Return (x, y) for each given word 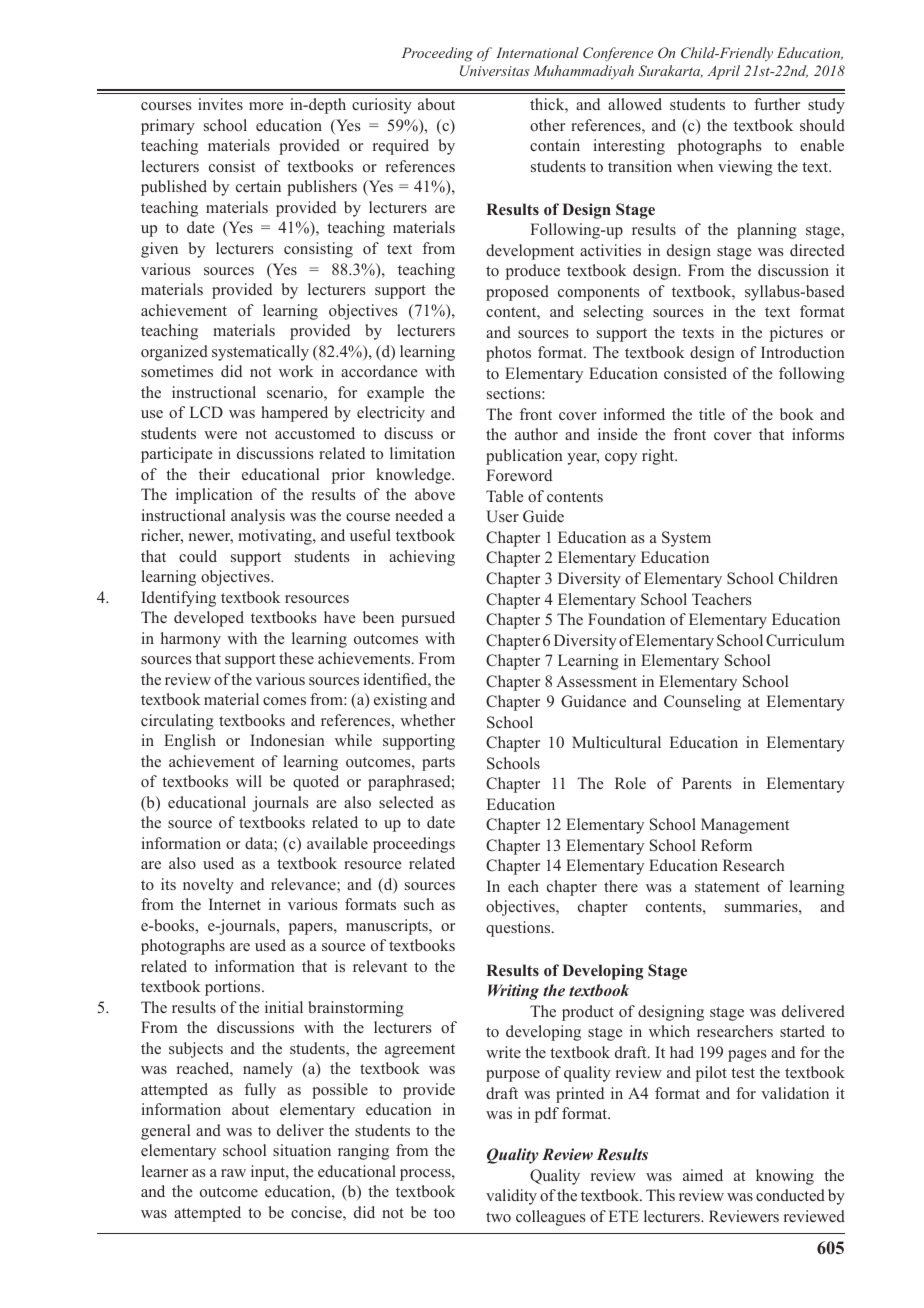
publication (524, 457)
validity (511, 1197)
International (537, 52)
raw (233, 1173)
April (723, 72)
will (249, 781)
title (712, 414)
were (220, 435)
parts (438, 764)
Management (745, 826)
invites (220, 104)
